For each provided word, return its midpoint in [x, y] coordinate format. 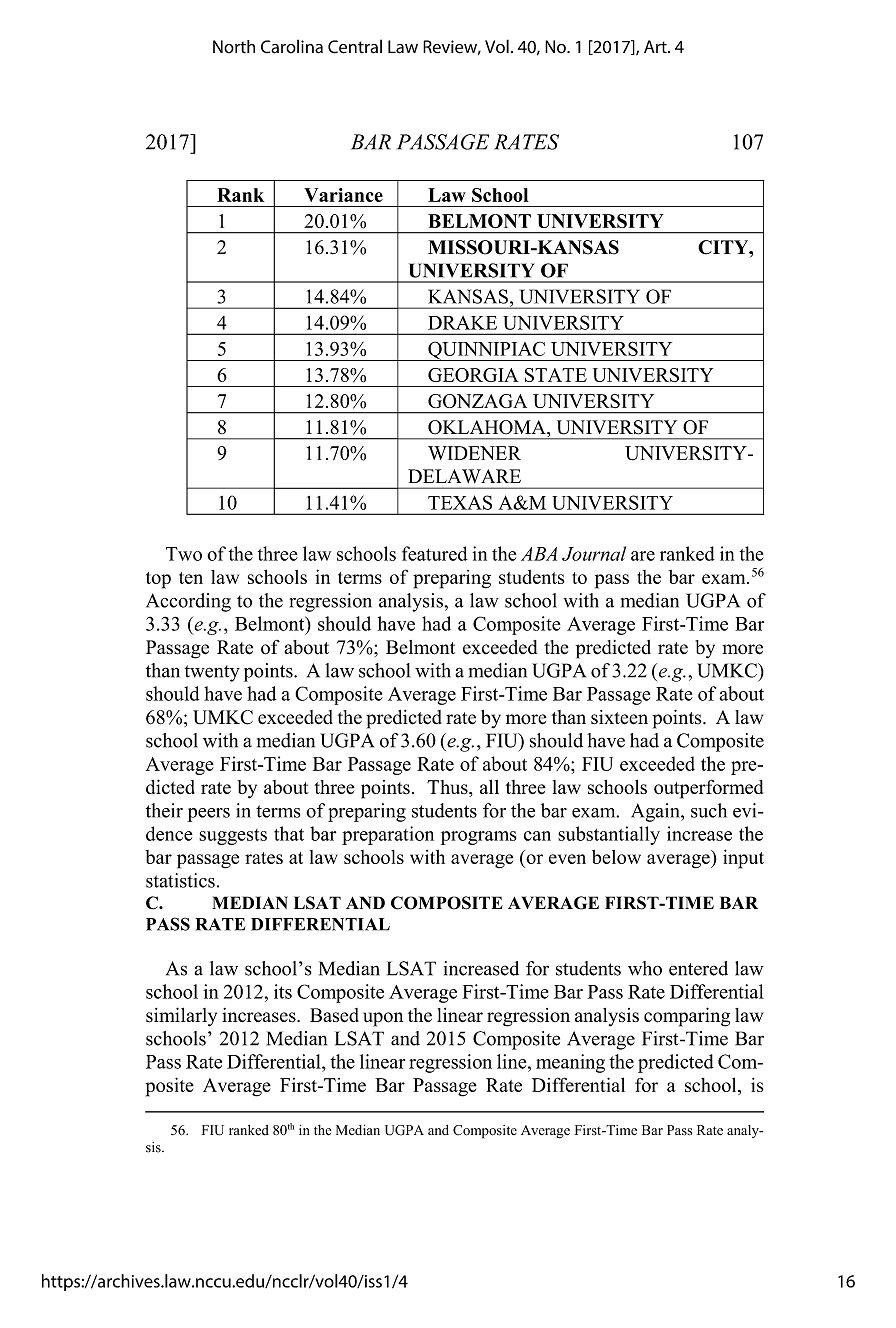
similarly [181, 1017]
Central [355, 46]
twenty [212, 673]
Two [184, 554]
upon [383, 1019]
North [234, 47]
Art [656, 46]
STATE [556, 375]
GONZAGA [477, 401]
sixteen [619, 717]
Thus [448, 788]
